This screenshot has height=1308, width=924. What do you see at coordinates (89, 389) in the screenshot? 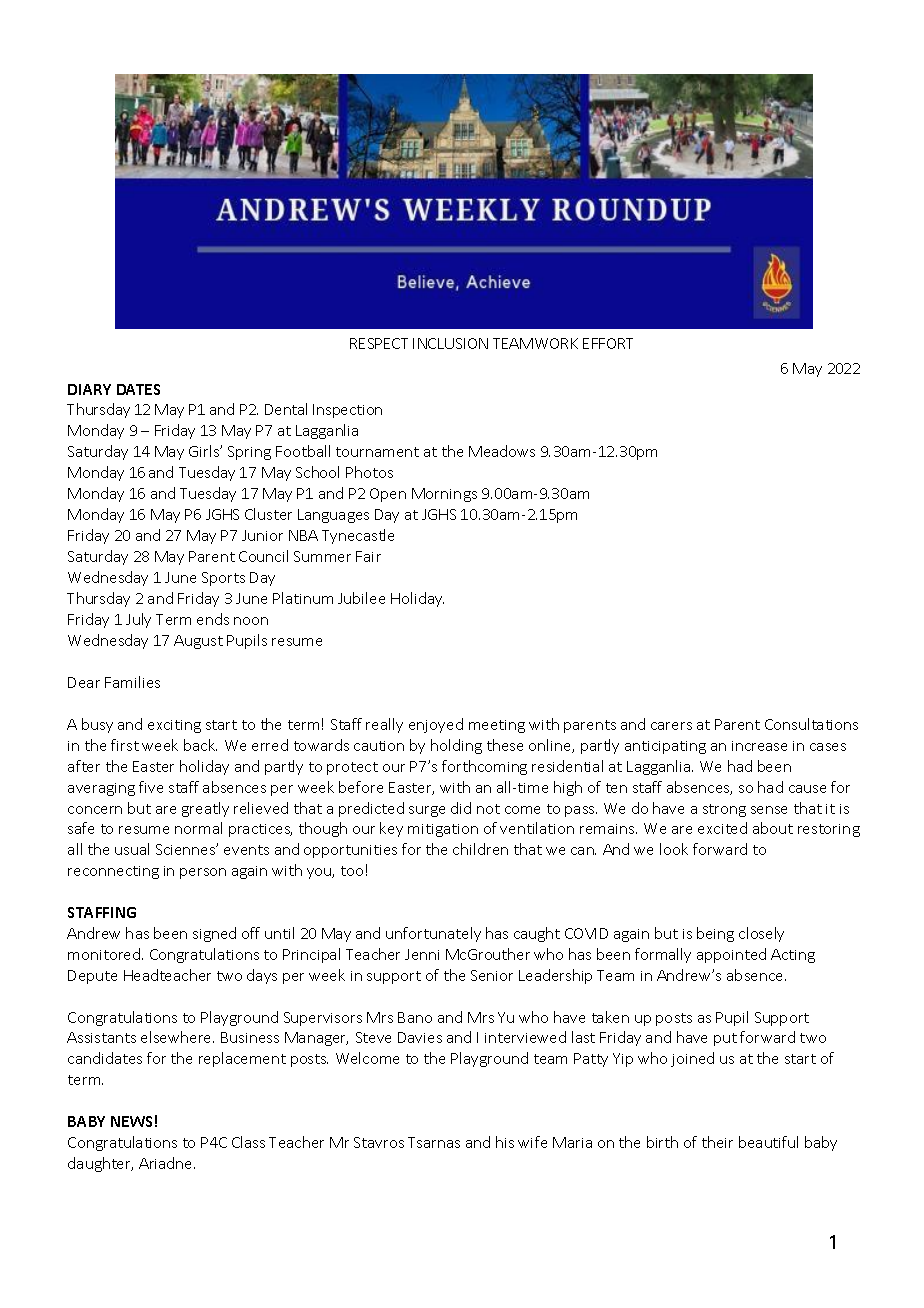
I see `DIARY` at bounding box center [89, 389].
